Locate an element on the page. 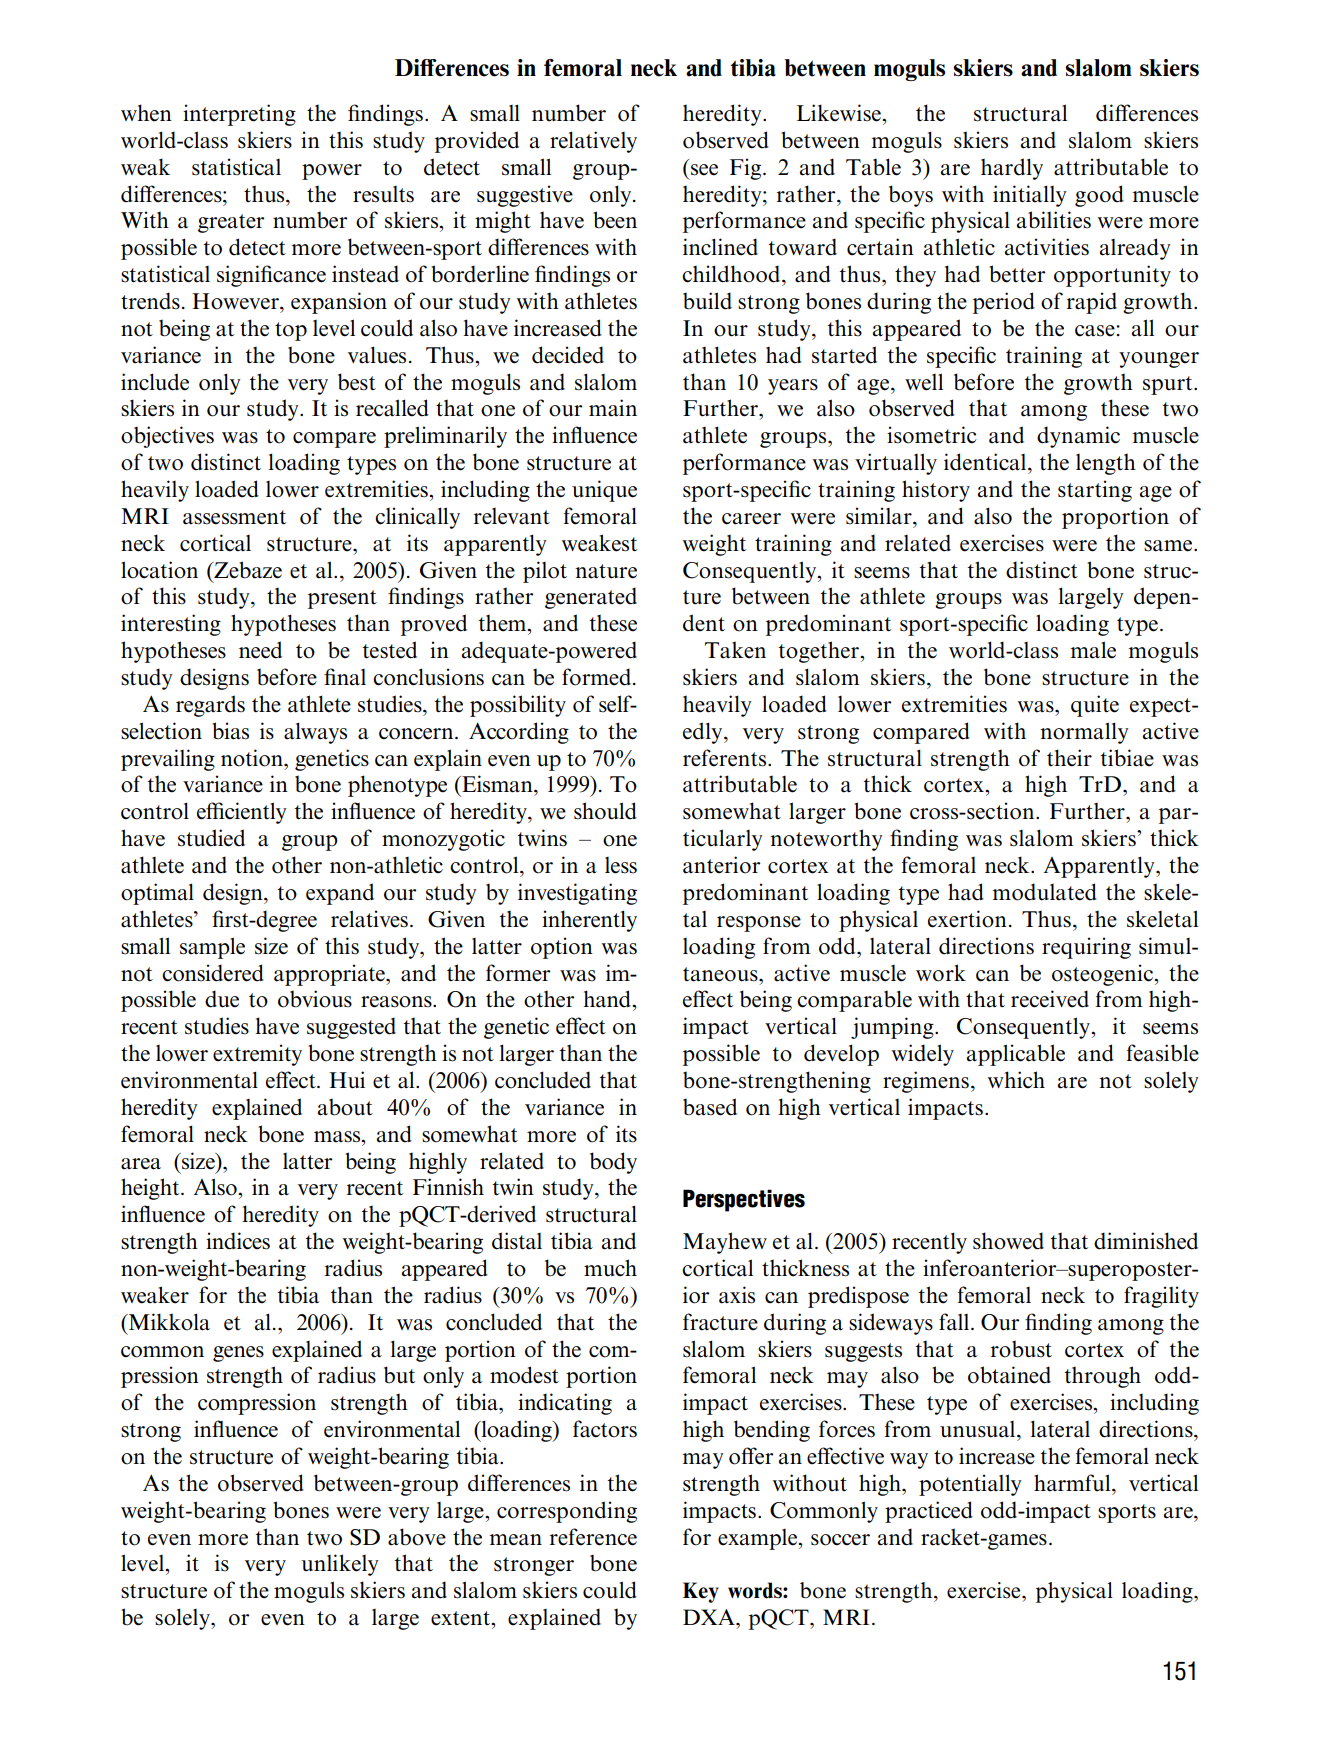 Image resolution: width=1337 pixels, height=1758 pixels. much is located at coordinates (610, 1268).
